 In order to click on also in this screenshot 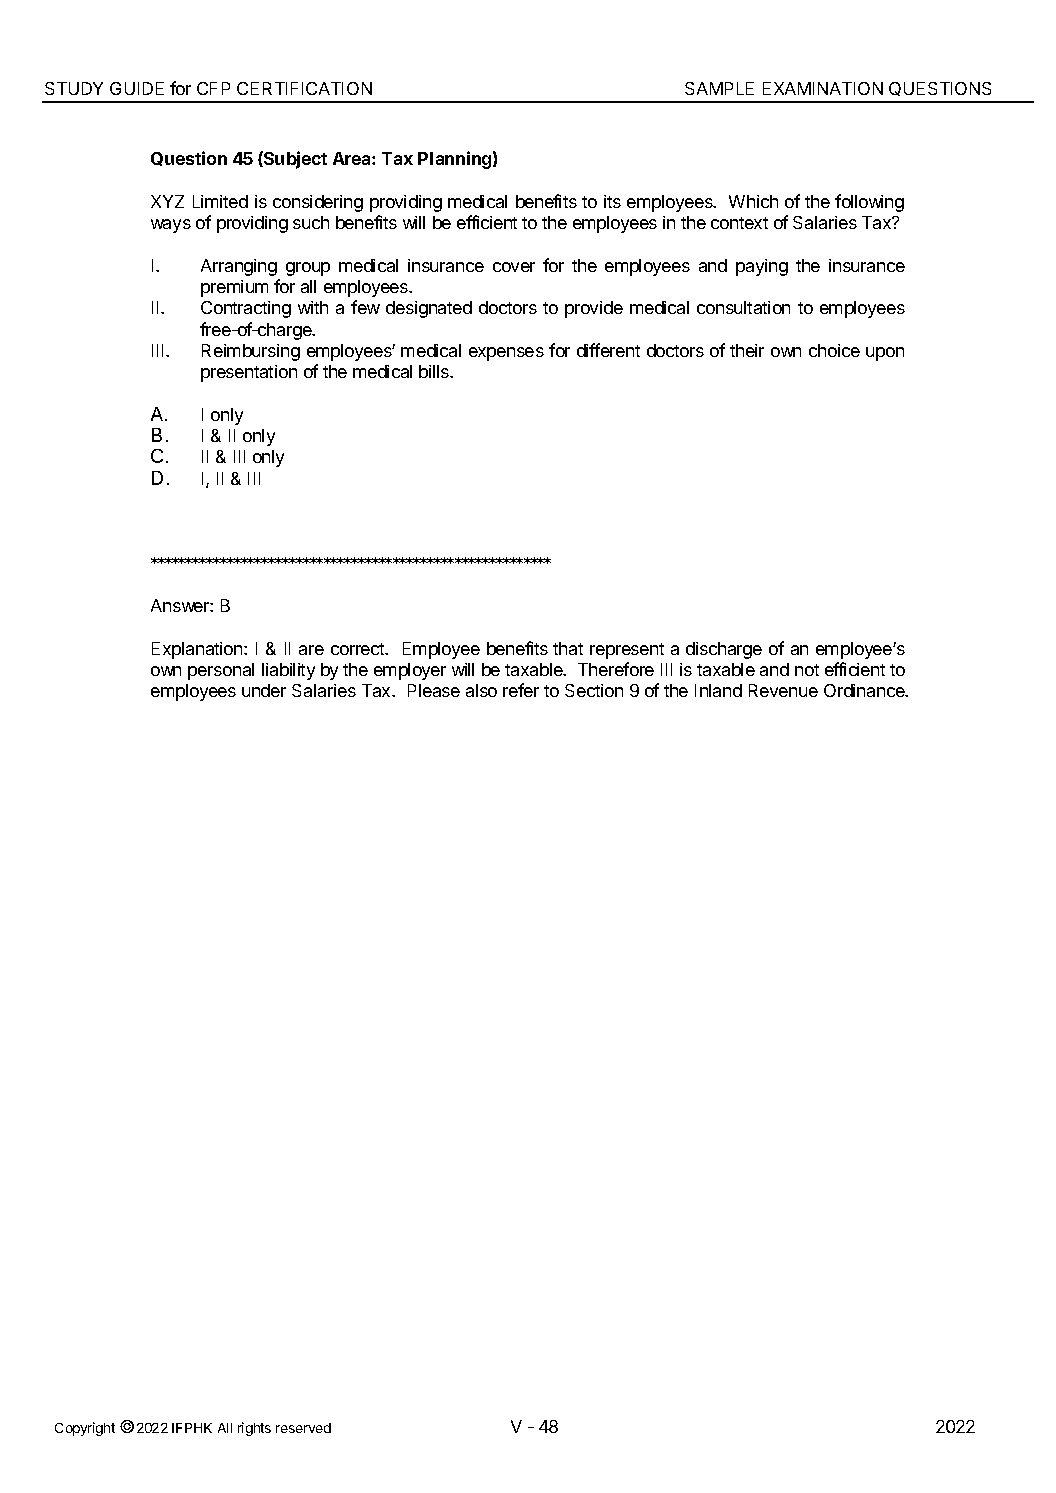, I will do `click(481, 690)`.
